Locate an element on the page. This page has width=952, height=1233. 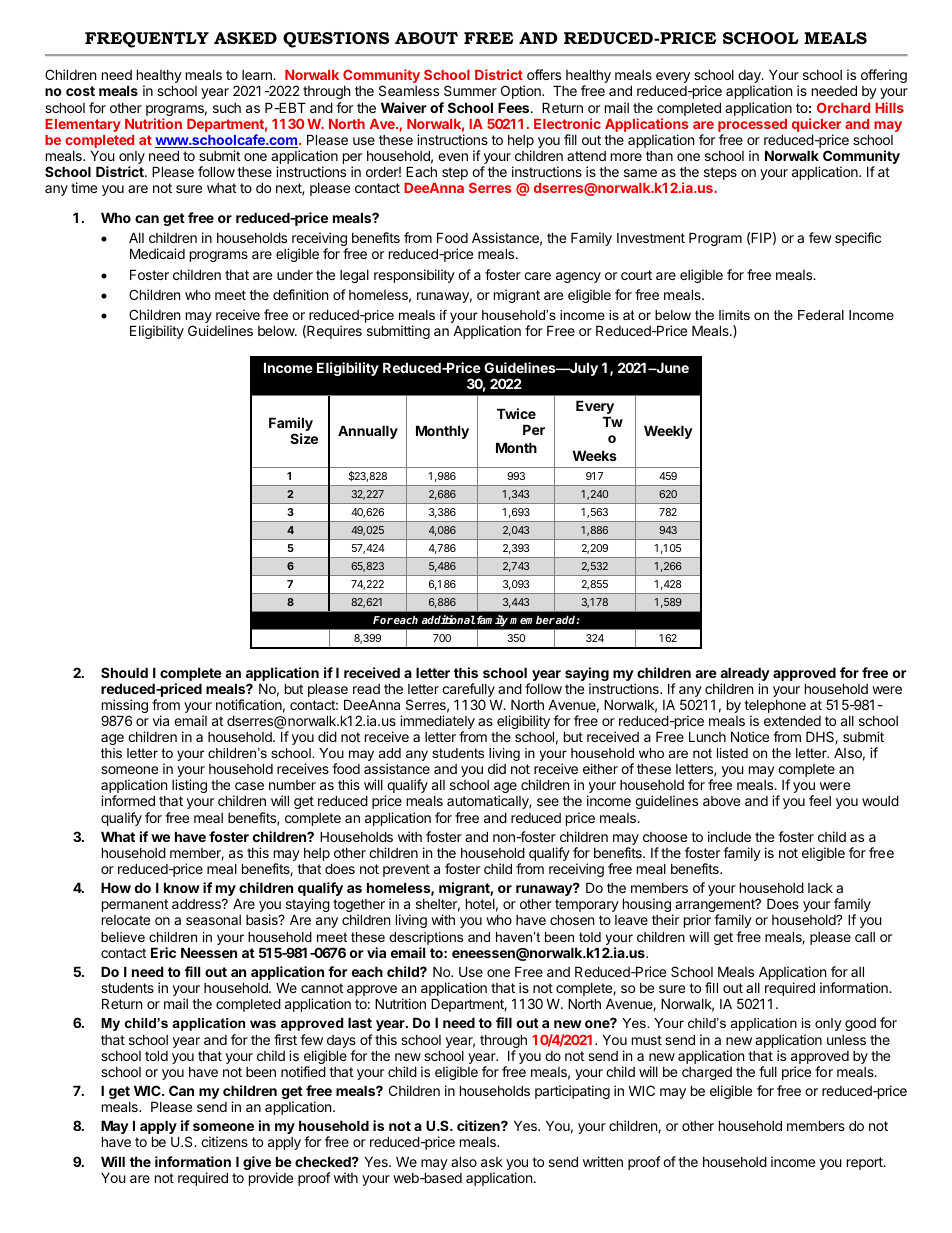
extended is located at coordinates (792, 720).
